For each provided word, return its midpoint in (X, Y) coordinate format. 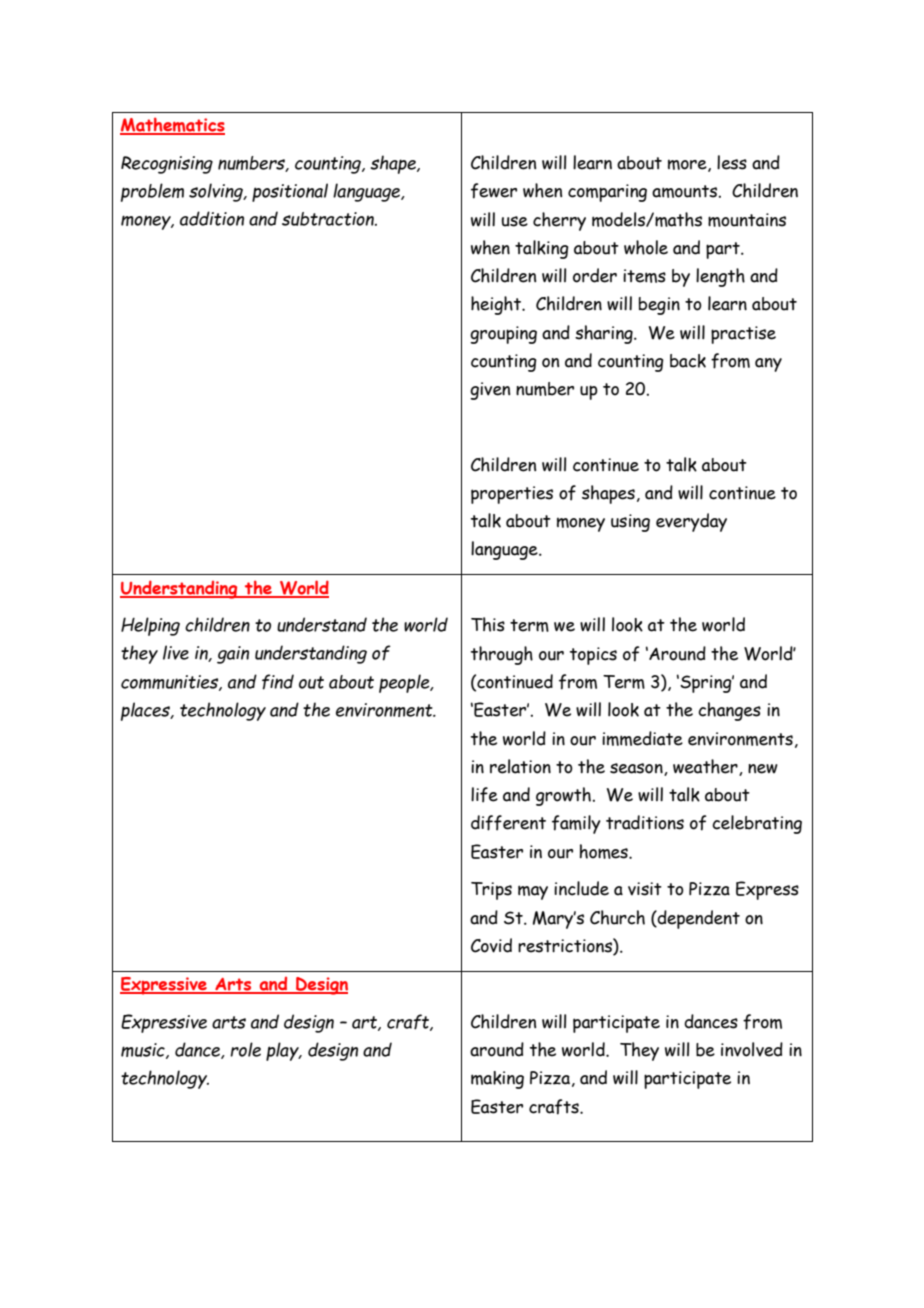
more (688, 165)
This (488, 624)
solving (217, 192)
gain (233, 655)
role (245, 1049)
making (497, 1080)
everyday (691, 522)
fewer (494, 191)
